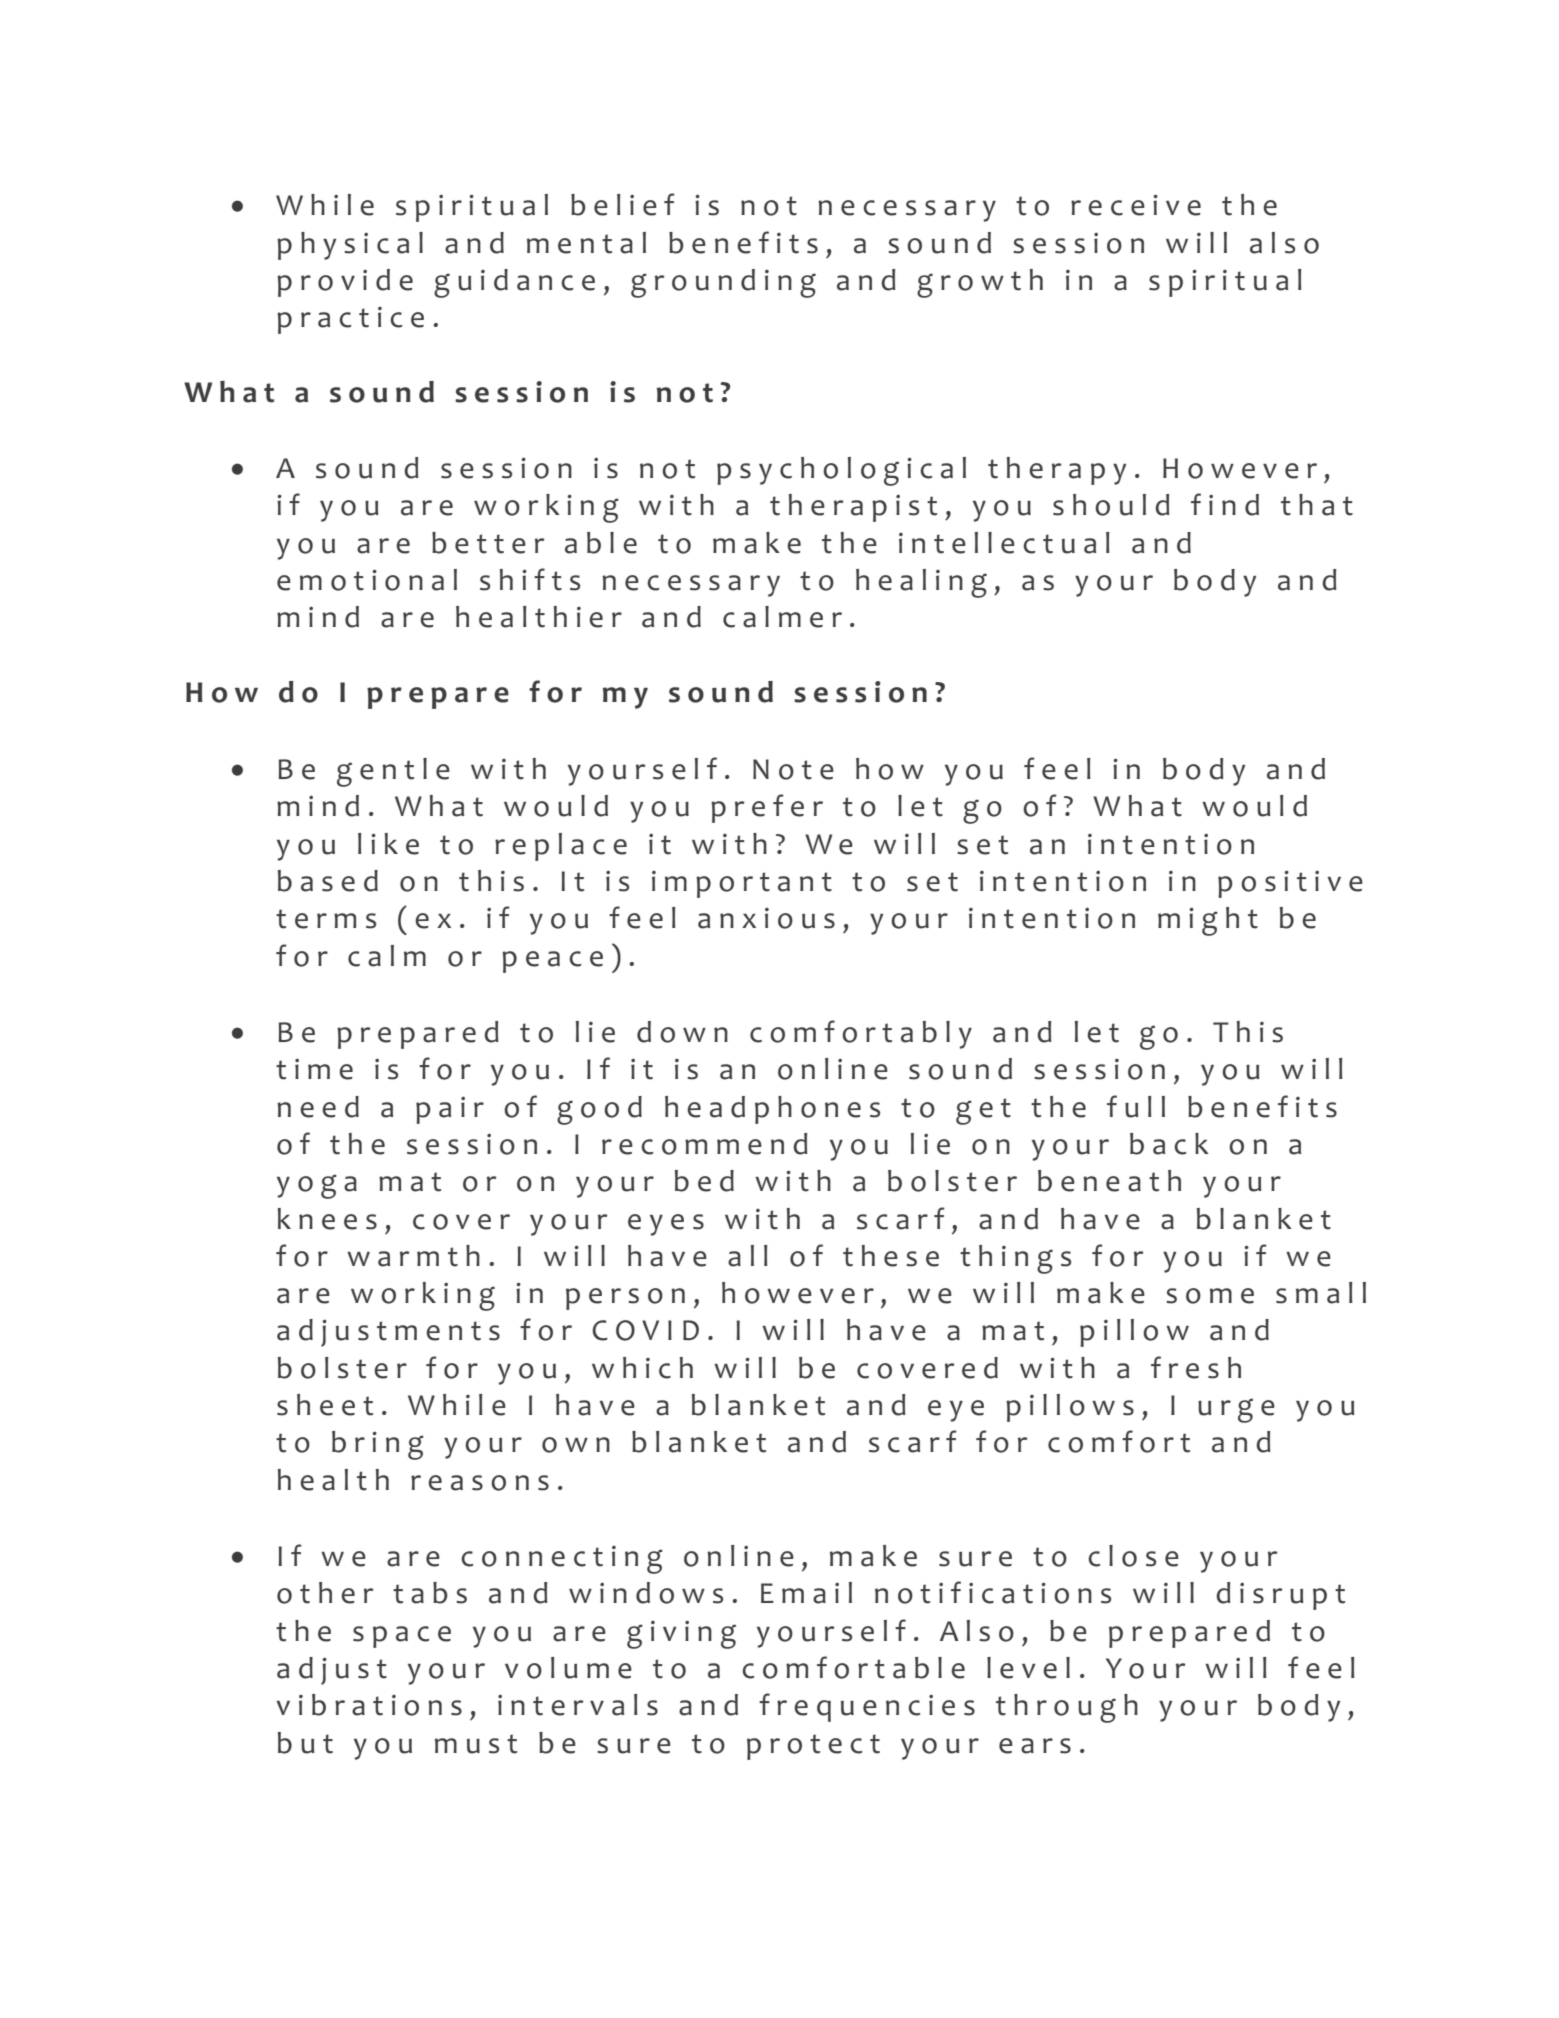 The height and width of the screenshot is (2018, 1559). Describe the element at coordinates (350, 246) in the screenshot. I see `physical` at that location.
